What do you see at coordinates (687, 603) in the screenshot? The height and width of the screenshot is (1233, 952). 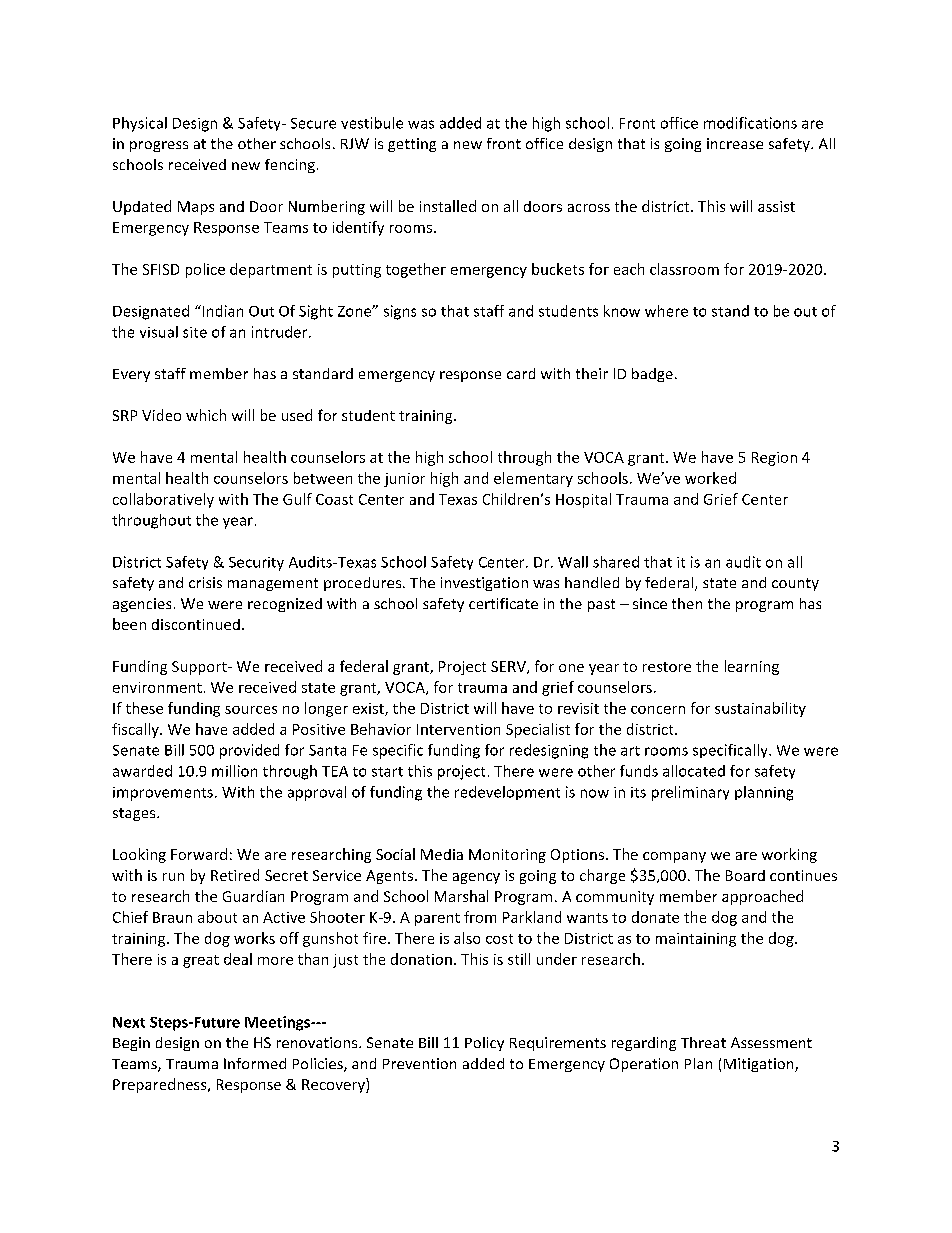 I see `then` at bounding box center [687, 603].
